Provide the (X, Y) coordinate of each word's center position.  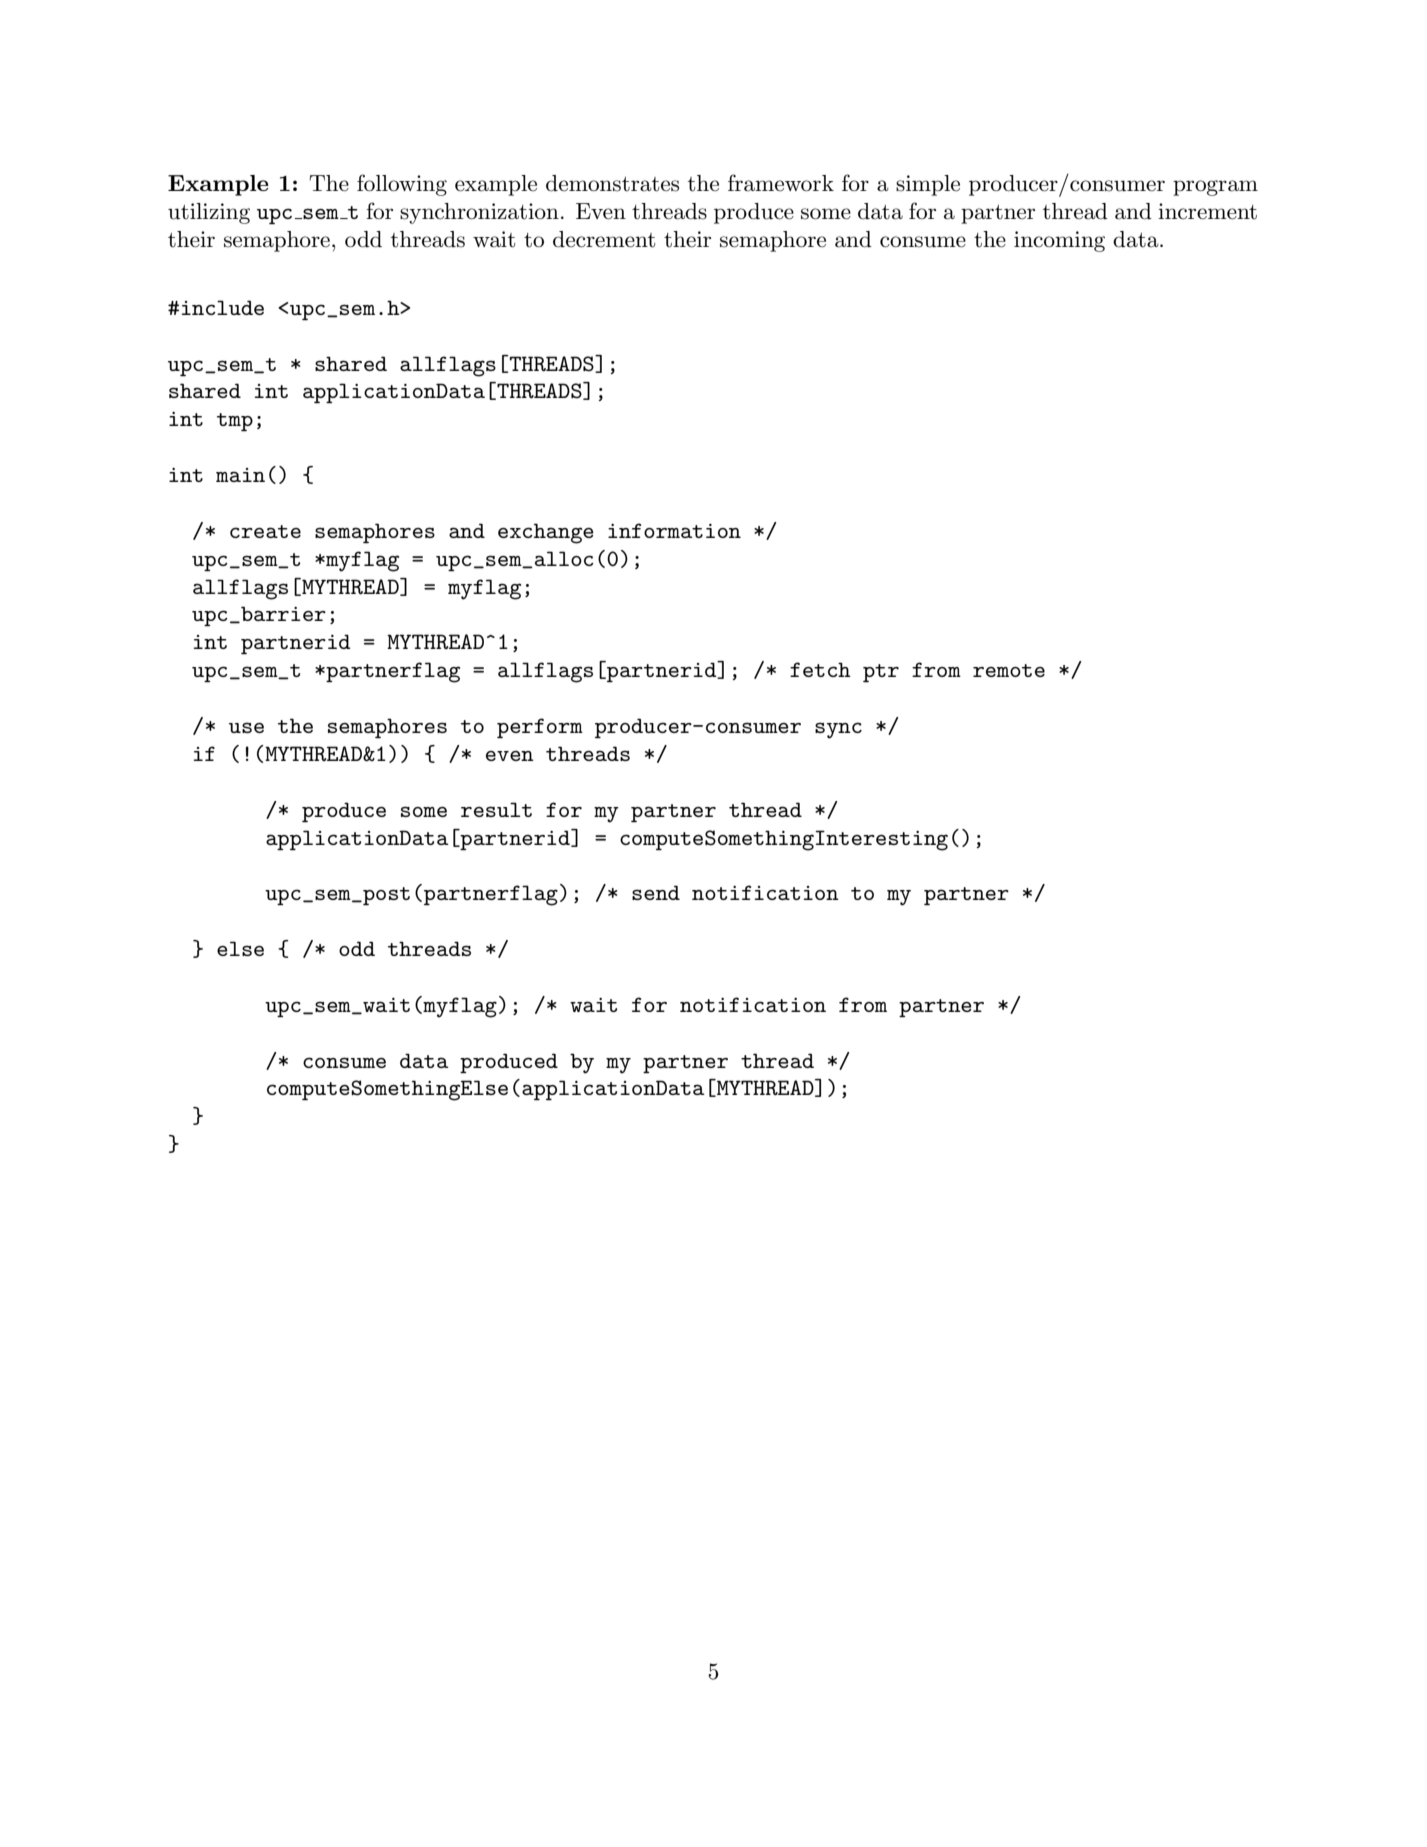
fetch (820, 669)
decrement (604, 239)
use (246, 727)
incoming (1059, 241)
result (496, 809)
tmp (235, 422)
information (674, 530)
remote (1009, 670)
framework (781, 183)
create (265, 531)
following (402, 185)
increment (1207, 211)
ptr (881, 673)
